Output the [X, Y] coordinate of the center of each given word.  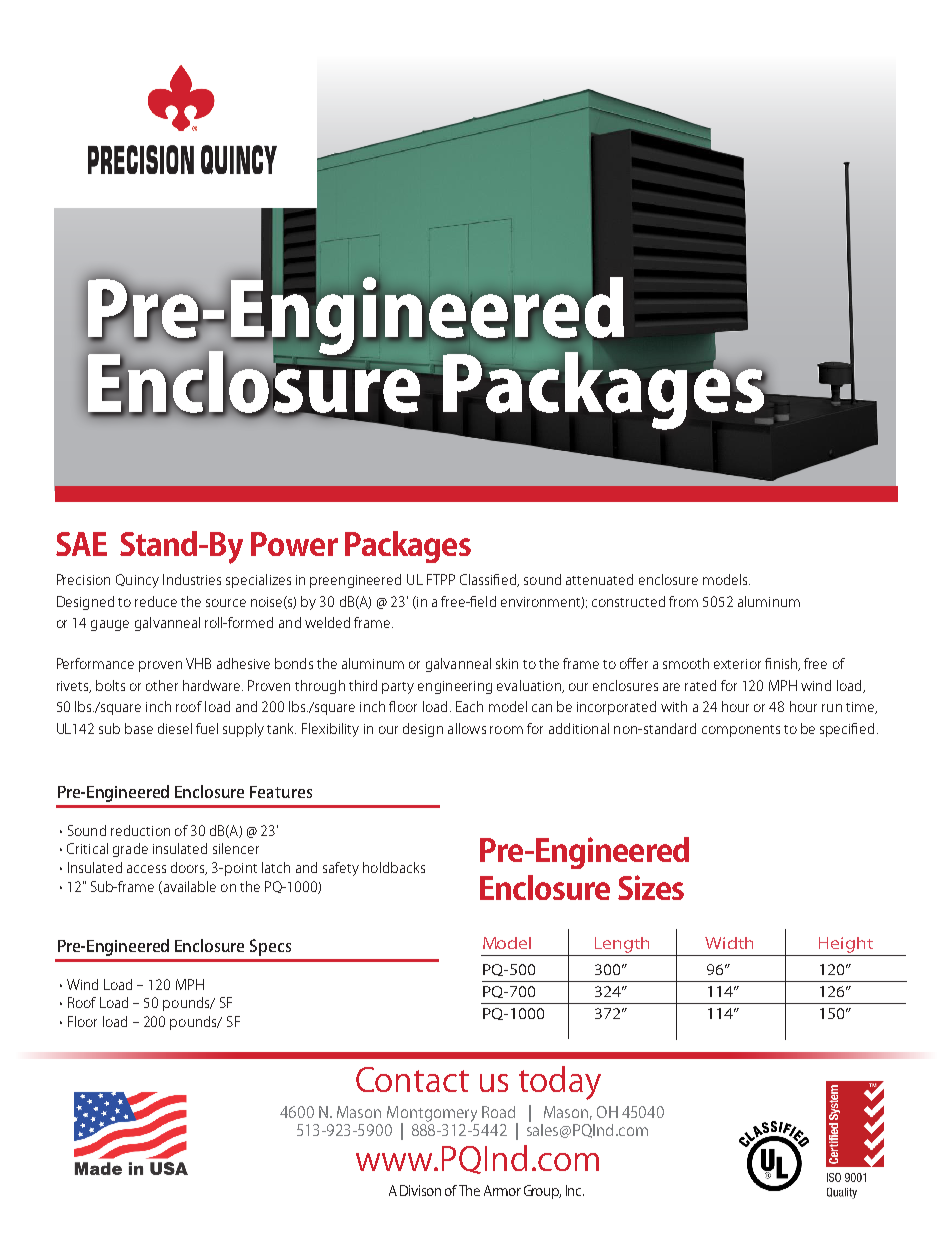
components [741, 731]
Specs [270, 947]
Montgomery [432, 1115]
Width [729, 943]
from [683, 601]
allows [467, 728]
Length [622, 945]
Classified [489, 580]
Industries [192, 579]
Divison [420, 1190]
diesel [175, 728]
